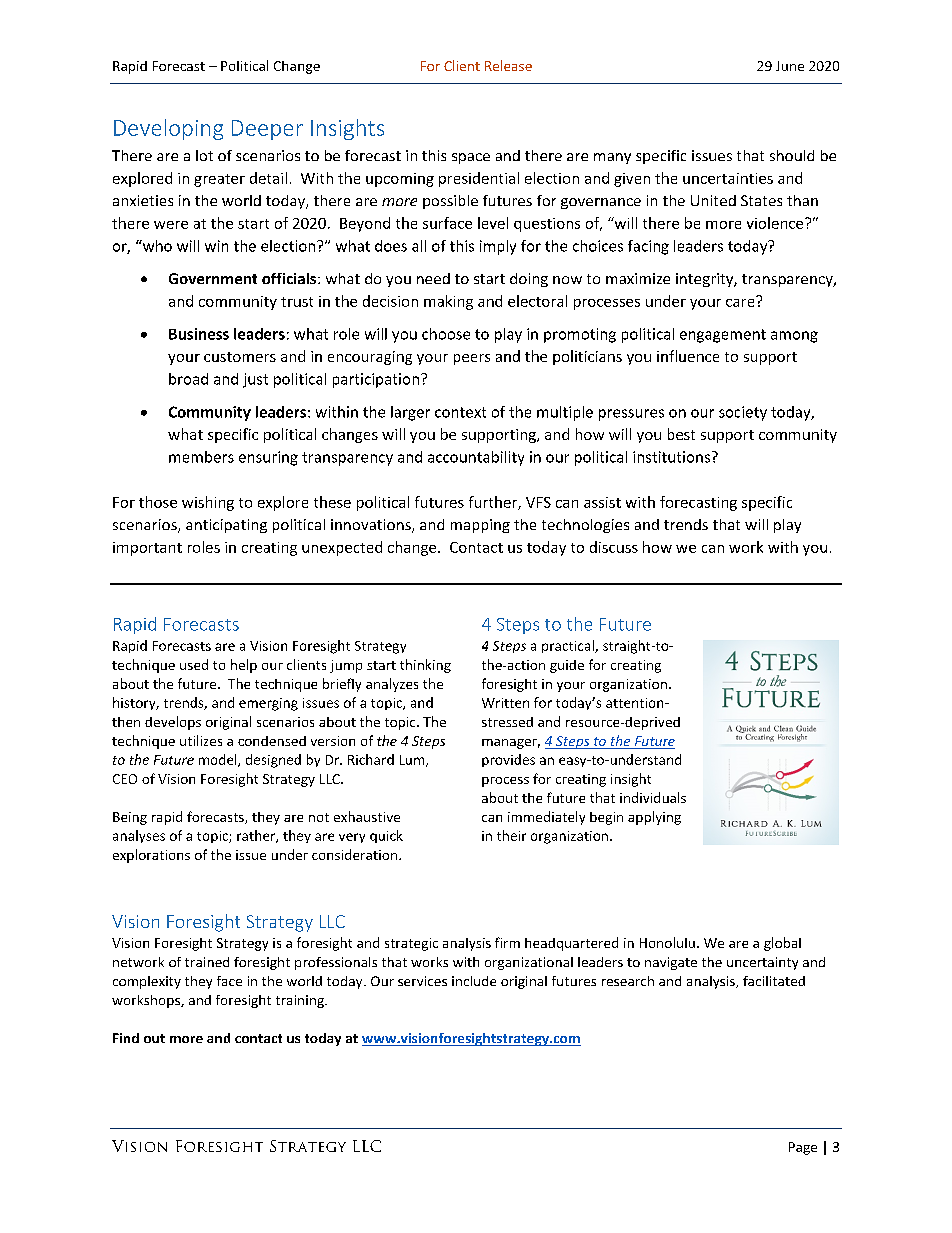 Image resolution: width=952 pixels, height=1233 pixels. I want to click on used, so click(194, 664).
